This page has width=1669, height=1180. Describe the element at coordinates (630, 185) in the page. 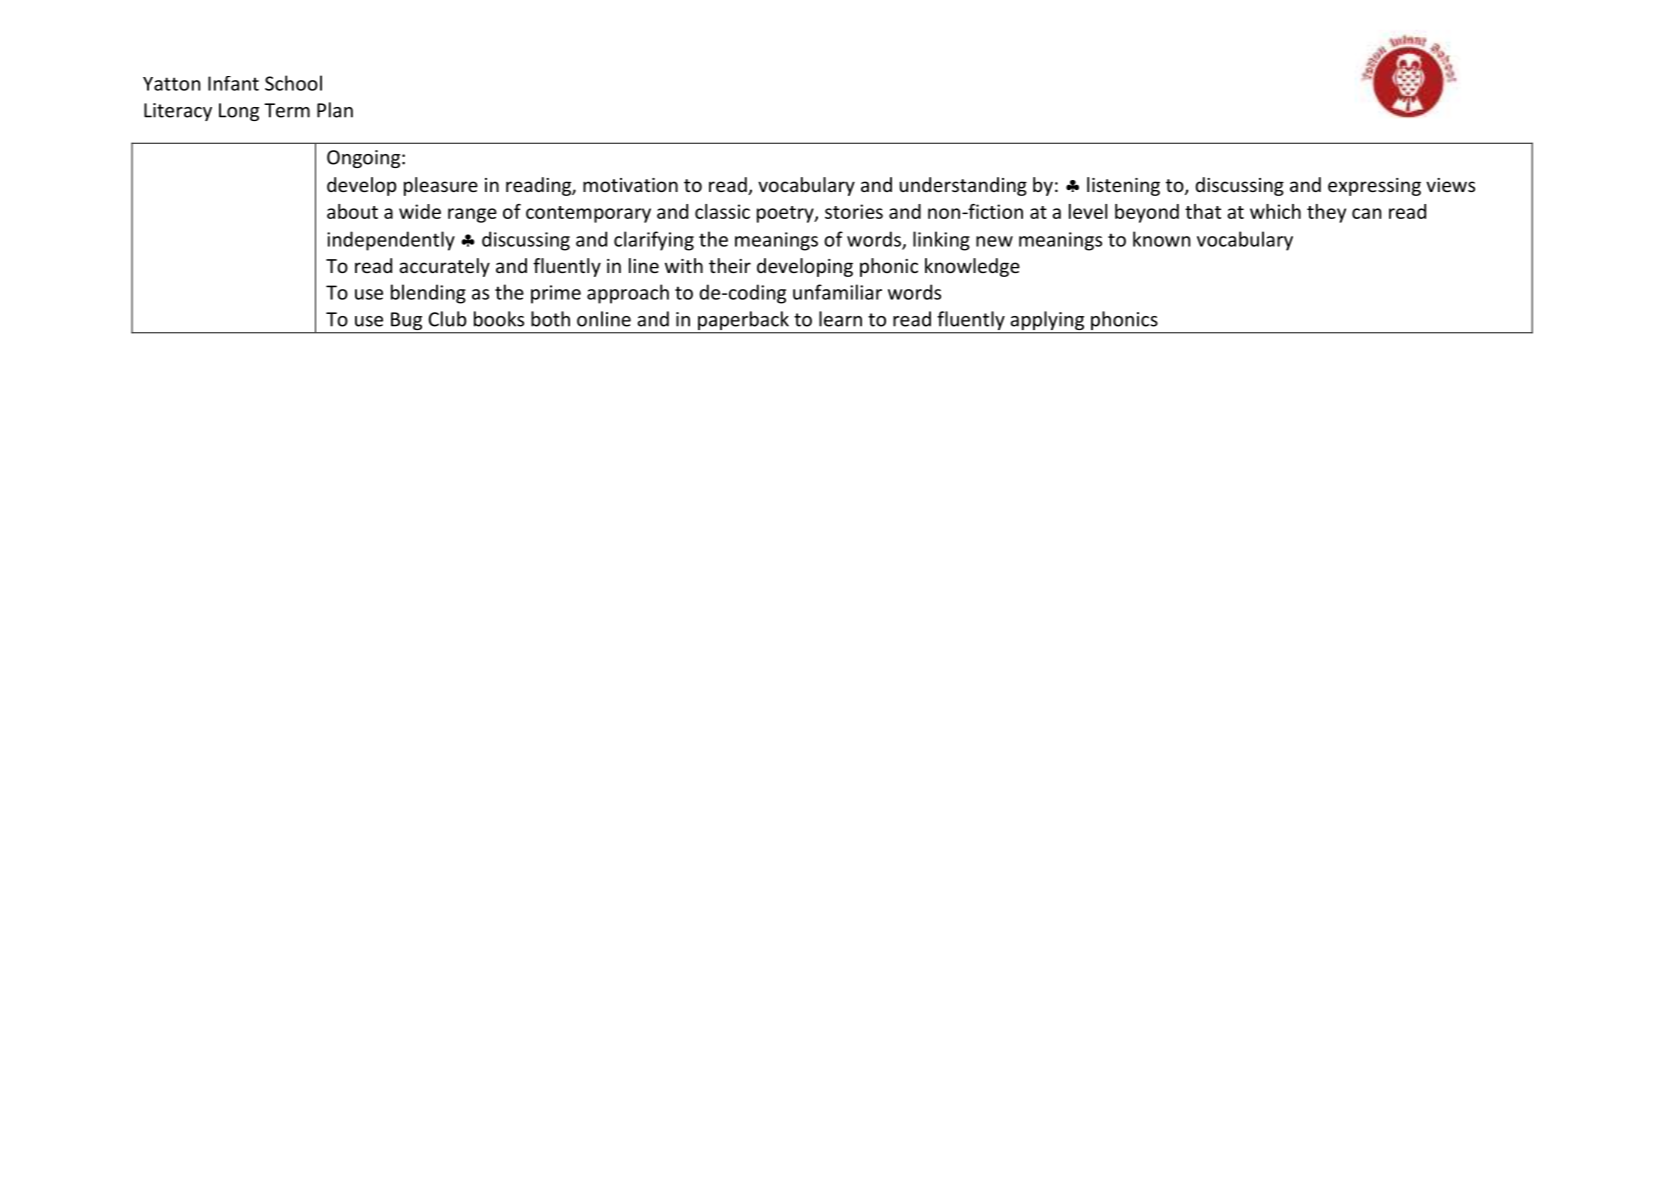

I see `motivation` at that location.
